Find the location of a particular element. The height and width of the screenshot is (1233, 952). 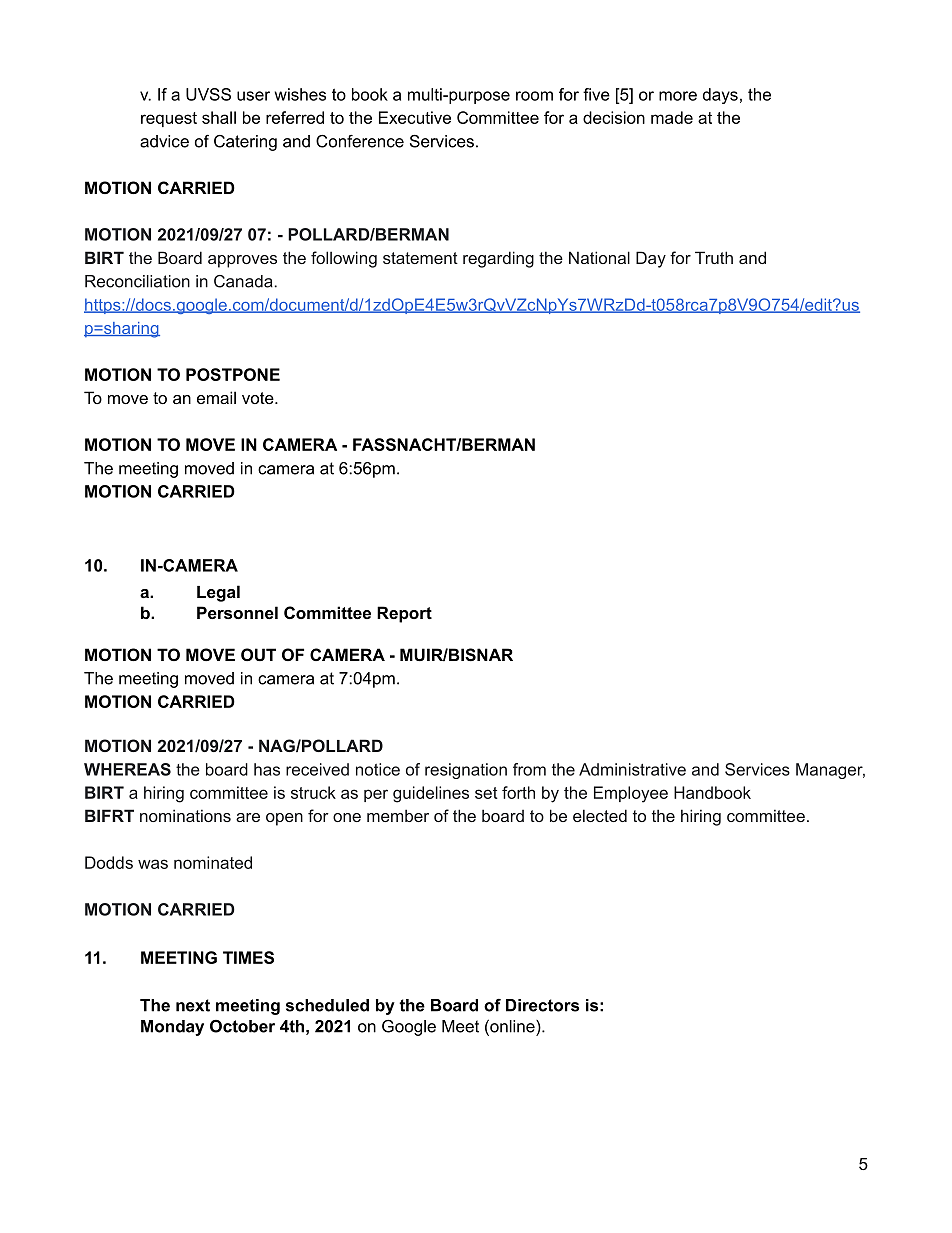

resignation is located at coordinates (466, 771).
